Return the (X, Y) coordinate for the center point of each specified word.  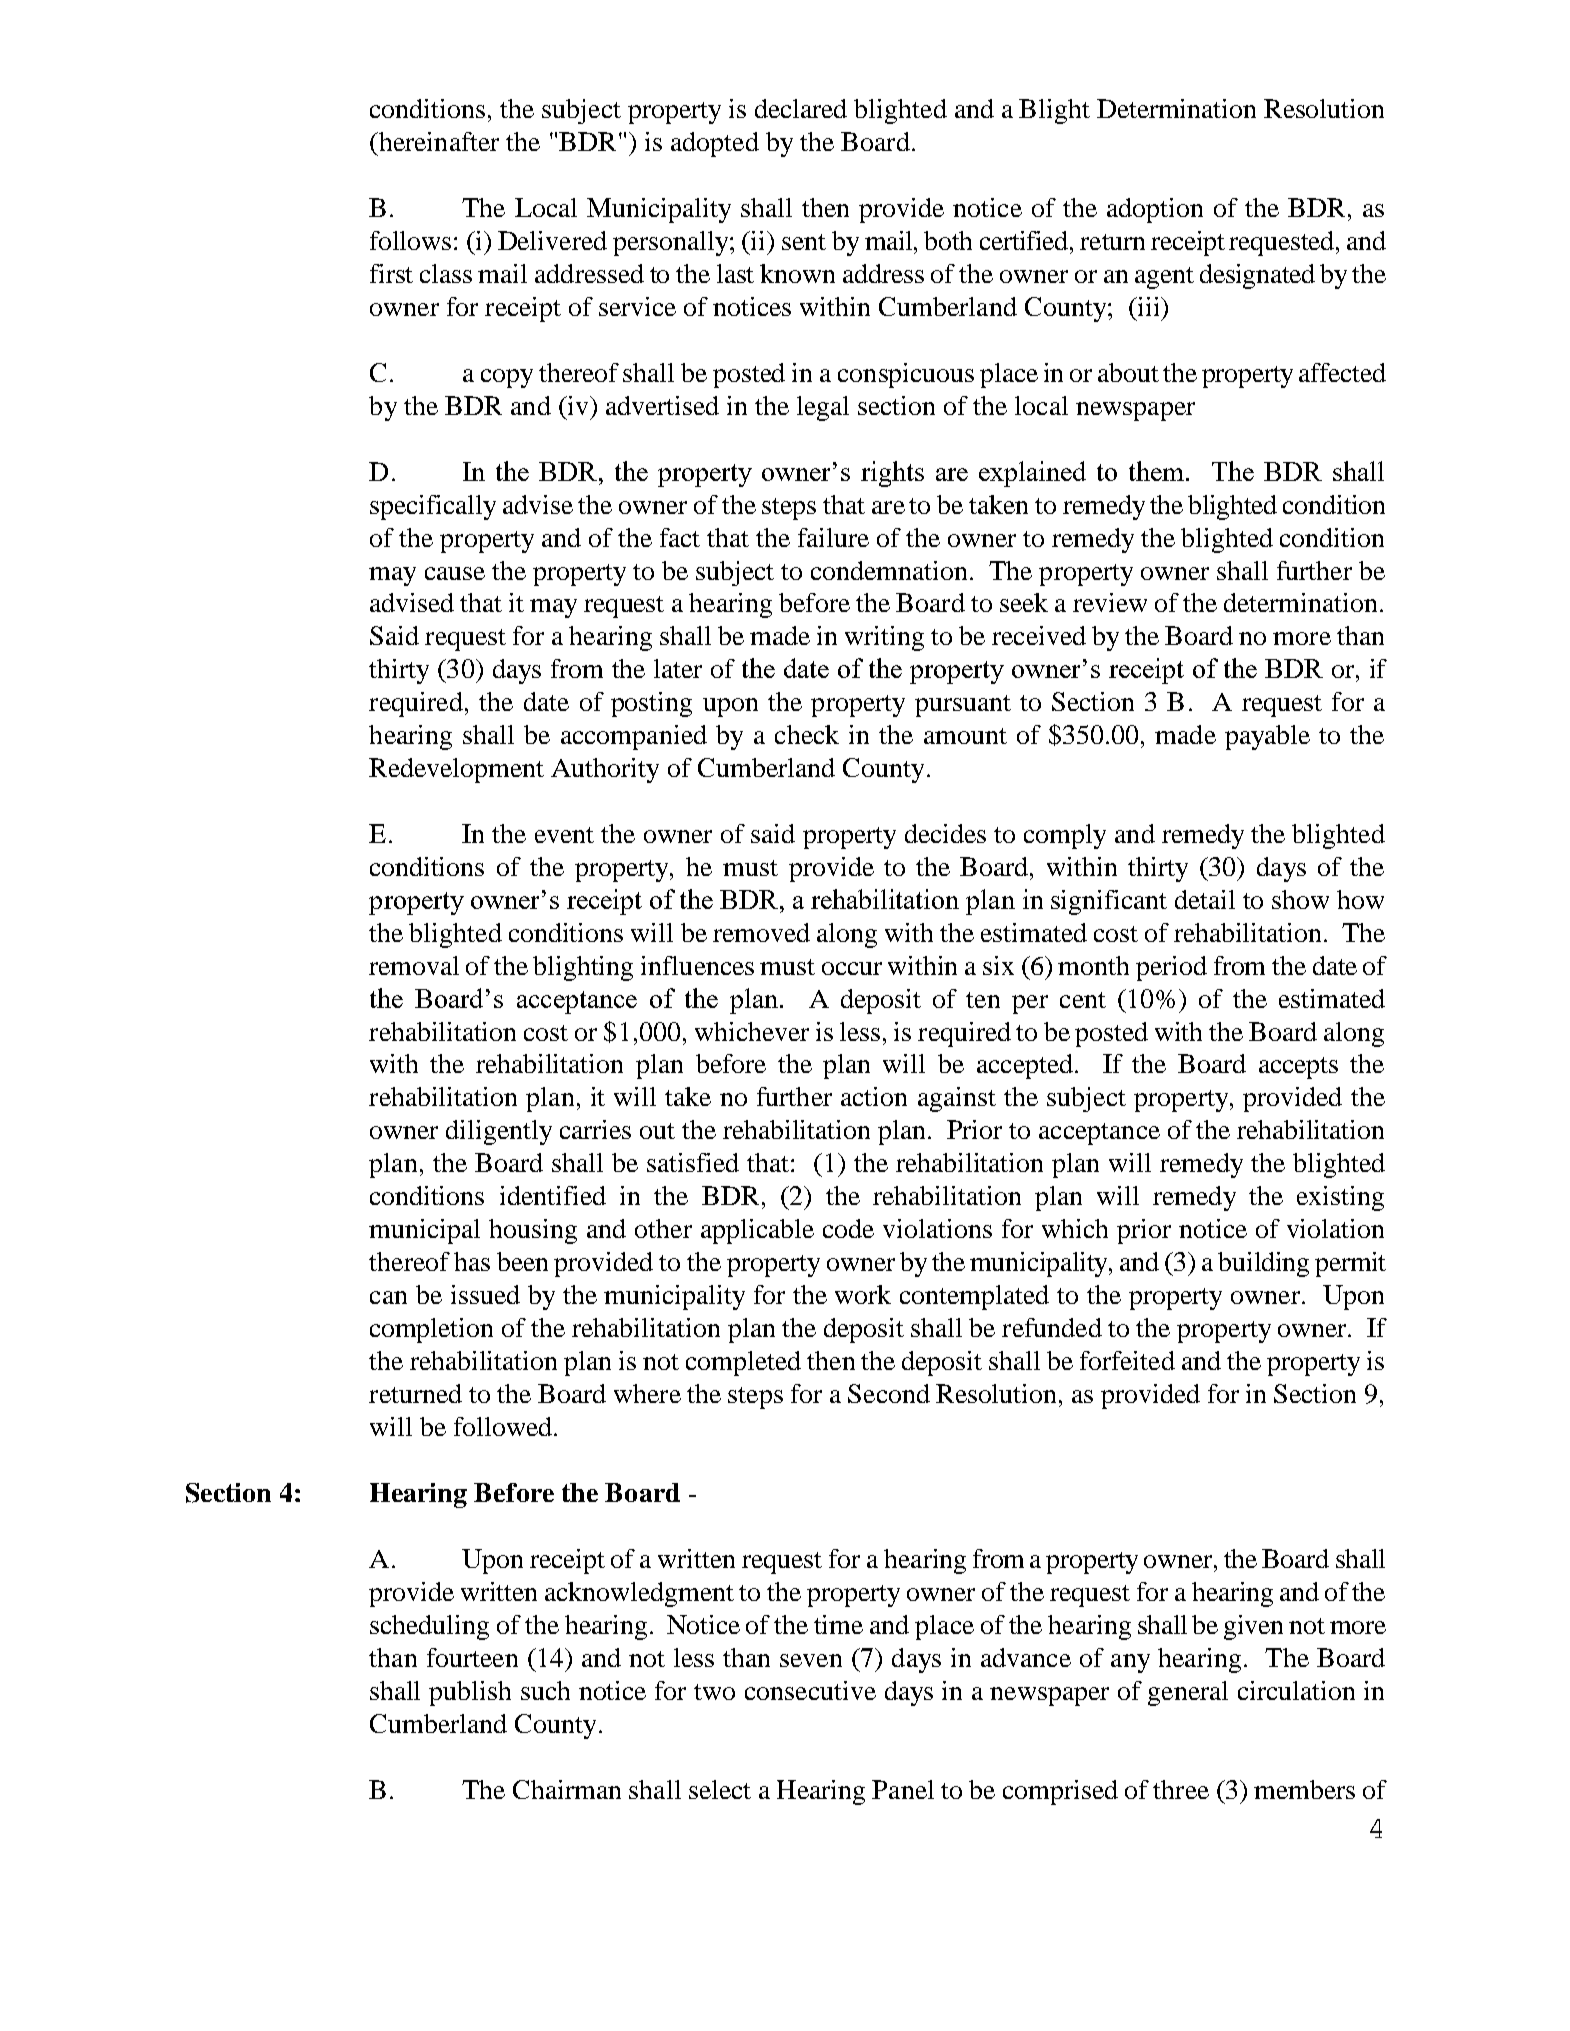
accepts (1298, 1068)
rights (892, 474)
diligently (499, 1132)
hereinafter (437, 141)
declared (801, 108)
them (1158, 471)
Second (889, 1393)
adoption (1155, 210)
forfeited (1127, 1360)
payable (1267, 737)
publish (470, 1693)
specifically (433, 507)
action (874, 1096)
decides (945, 833)
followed (503, 1426)
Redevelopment (456, 770)
